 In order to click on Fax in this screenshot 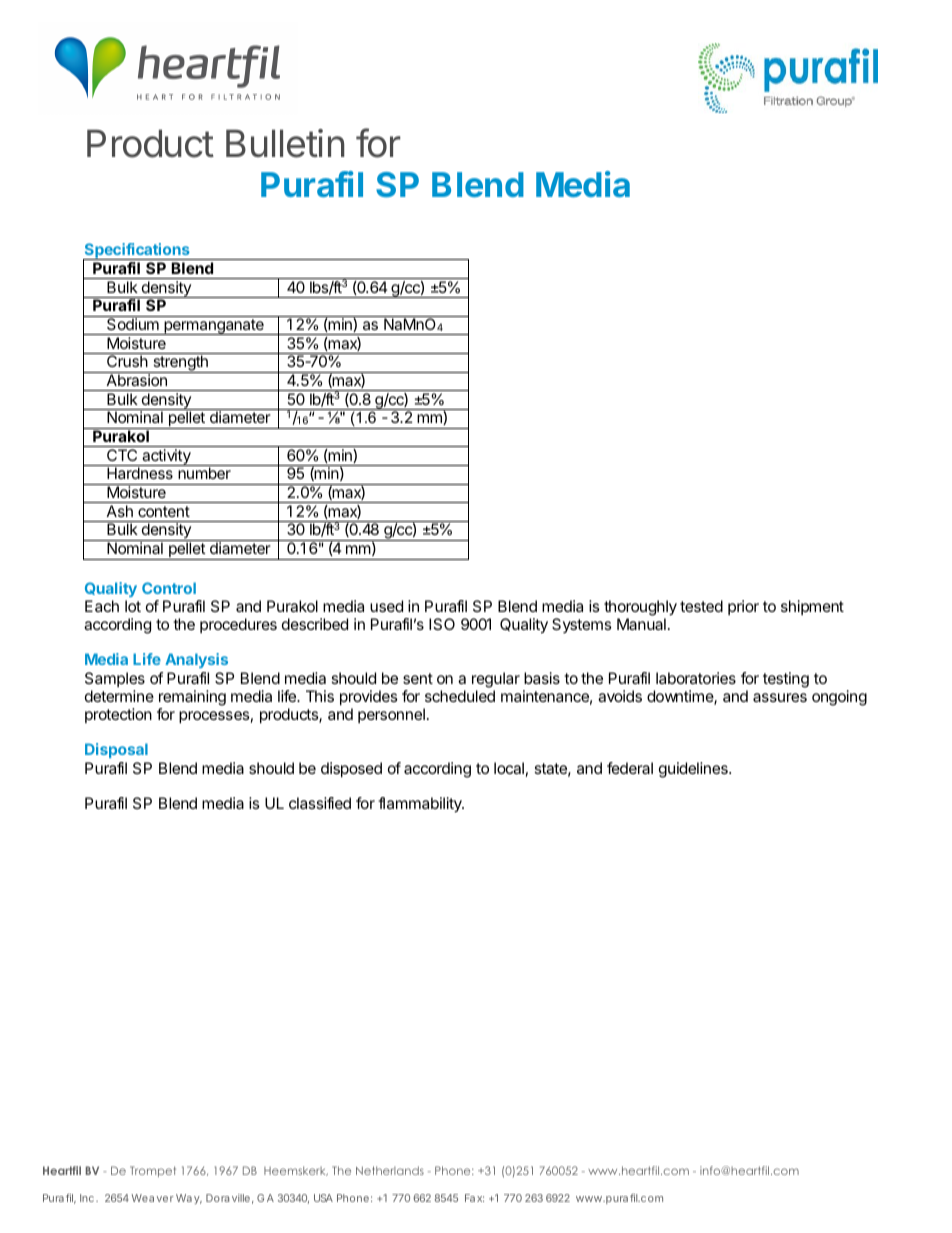, I will do `click(474, 1198)`.
